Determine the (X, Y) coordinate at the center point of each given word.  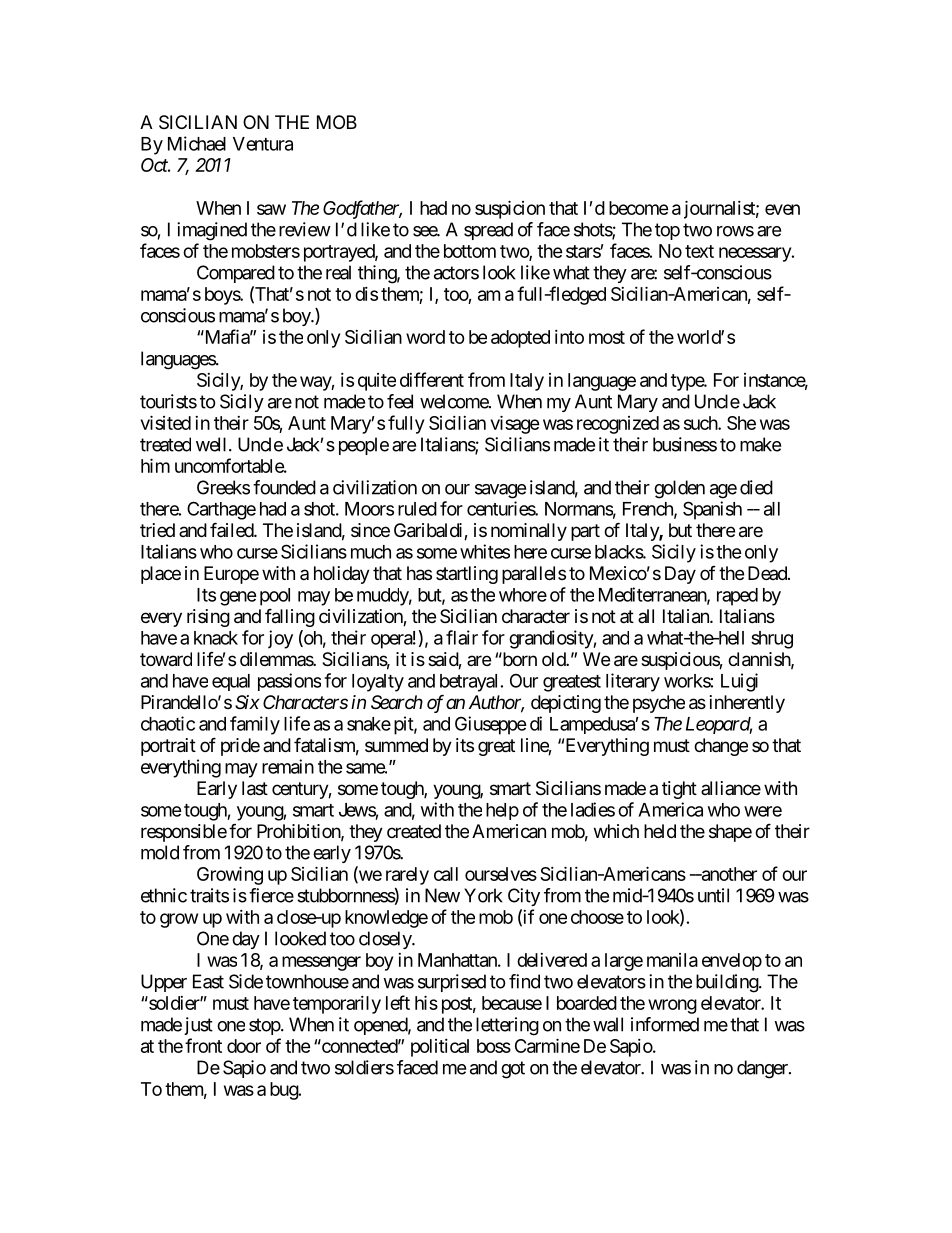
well (213, 444)
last (255, 788)
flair (462, 637)
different (432, 379)
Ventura (263, 144)
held (660, 831)
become (639, 208)
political (440, 1048)
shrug (772, 640)
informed (665, 1024)
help (502, 811)
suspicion (510, 209)
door (244, 1046)
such (701, 423)
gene (238, 598)
